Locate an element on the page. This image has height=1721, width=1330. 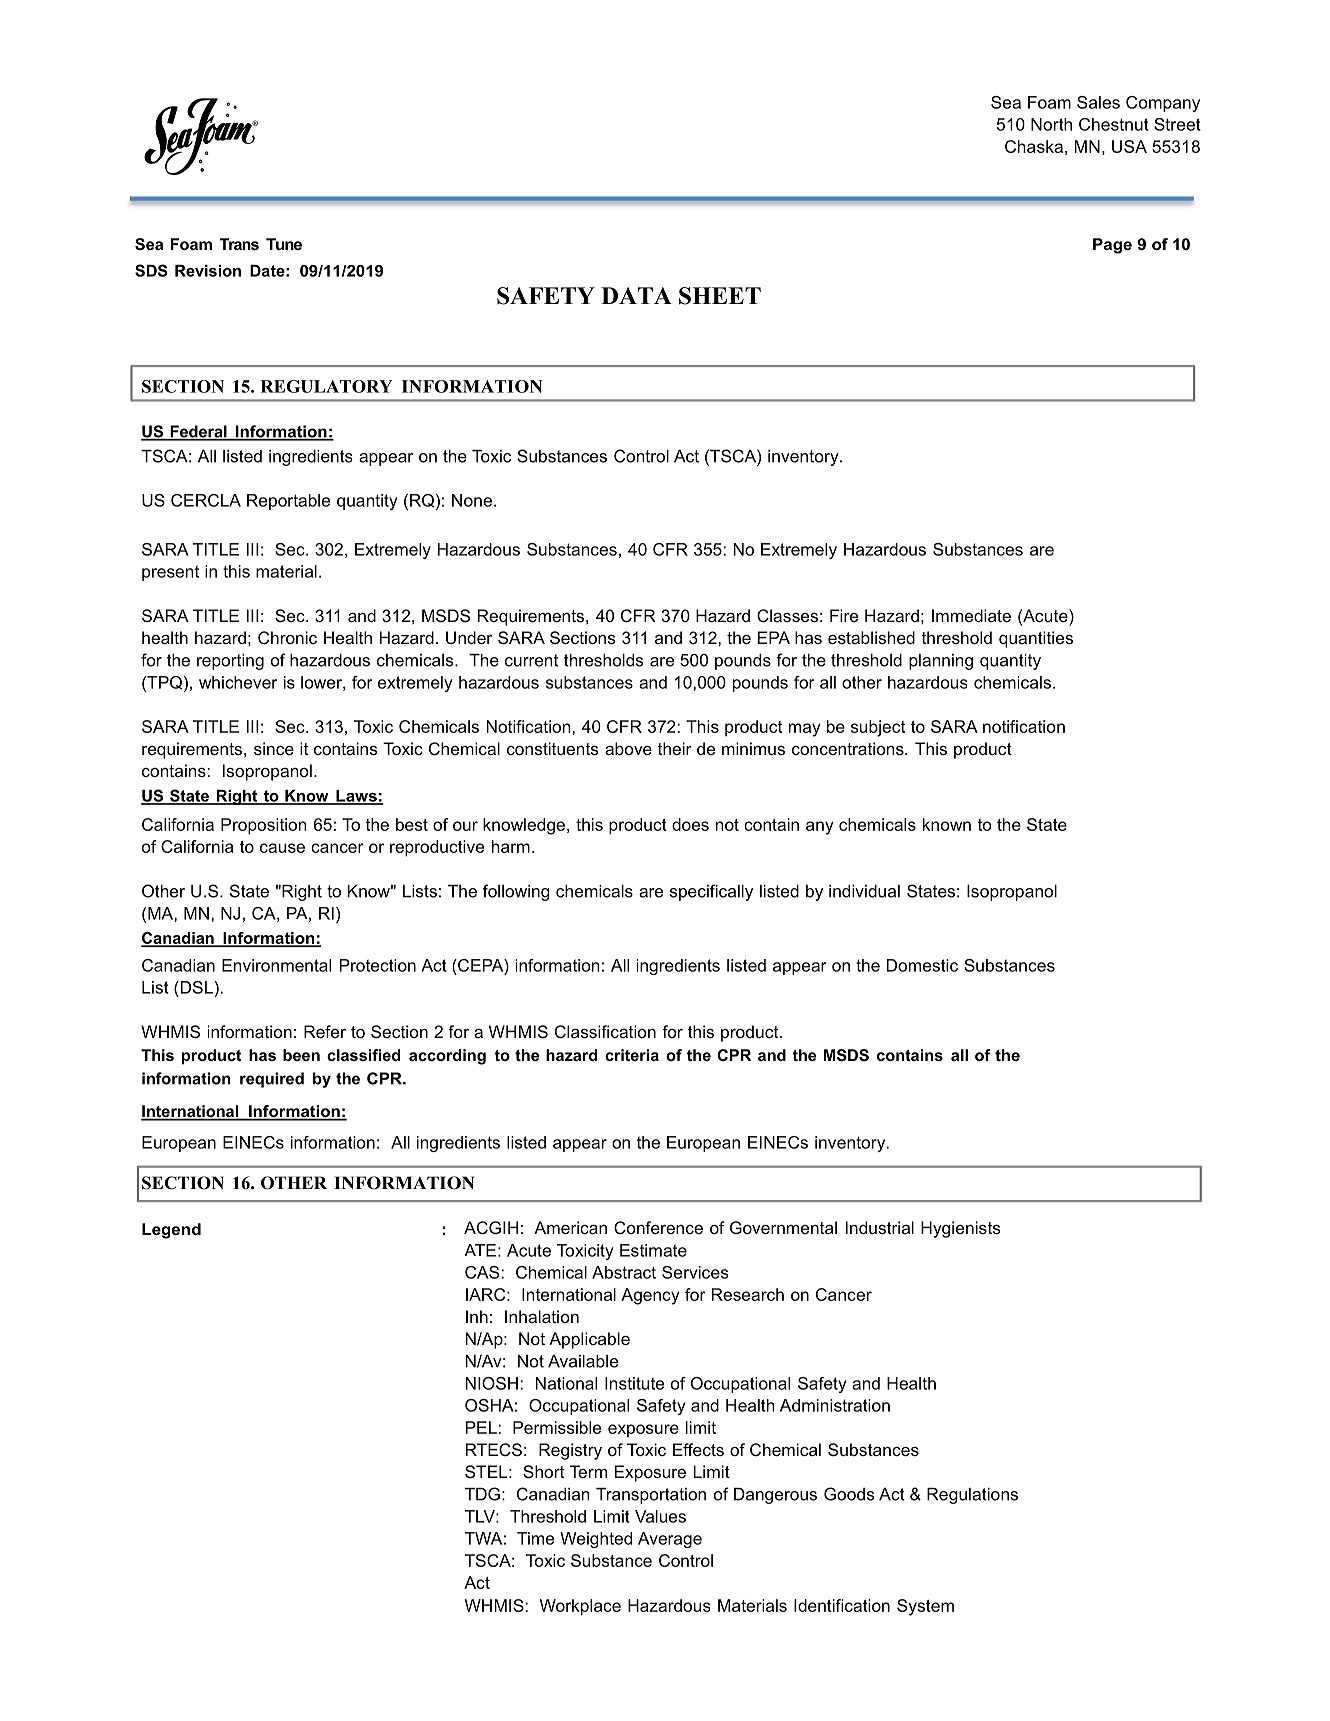
quantities is located at coordinates (1036, 639).
